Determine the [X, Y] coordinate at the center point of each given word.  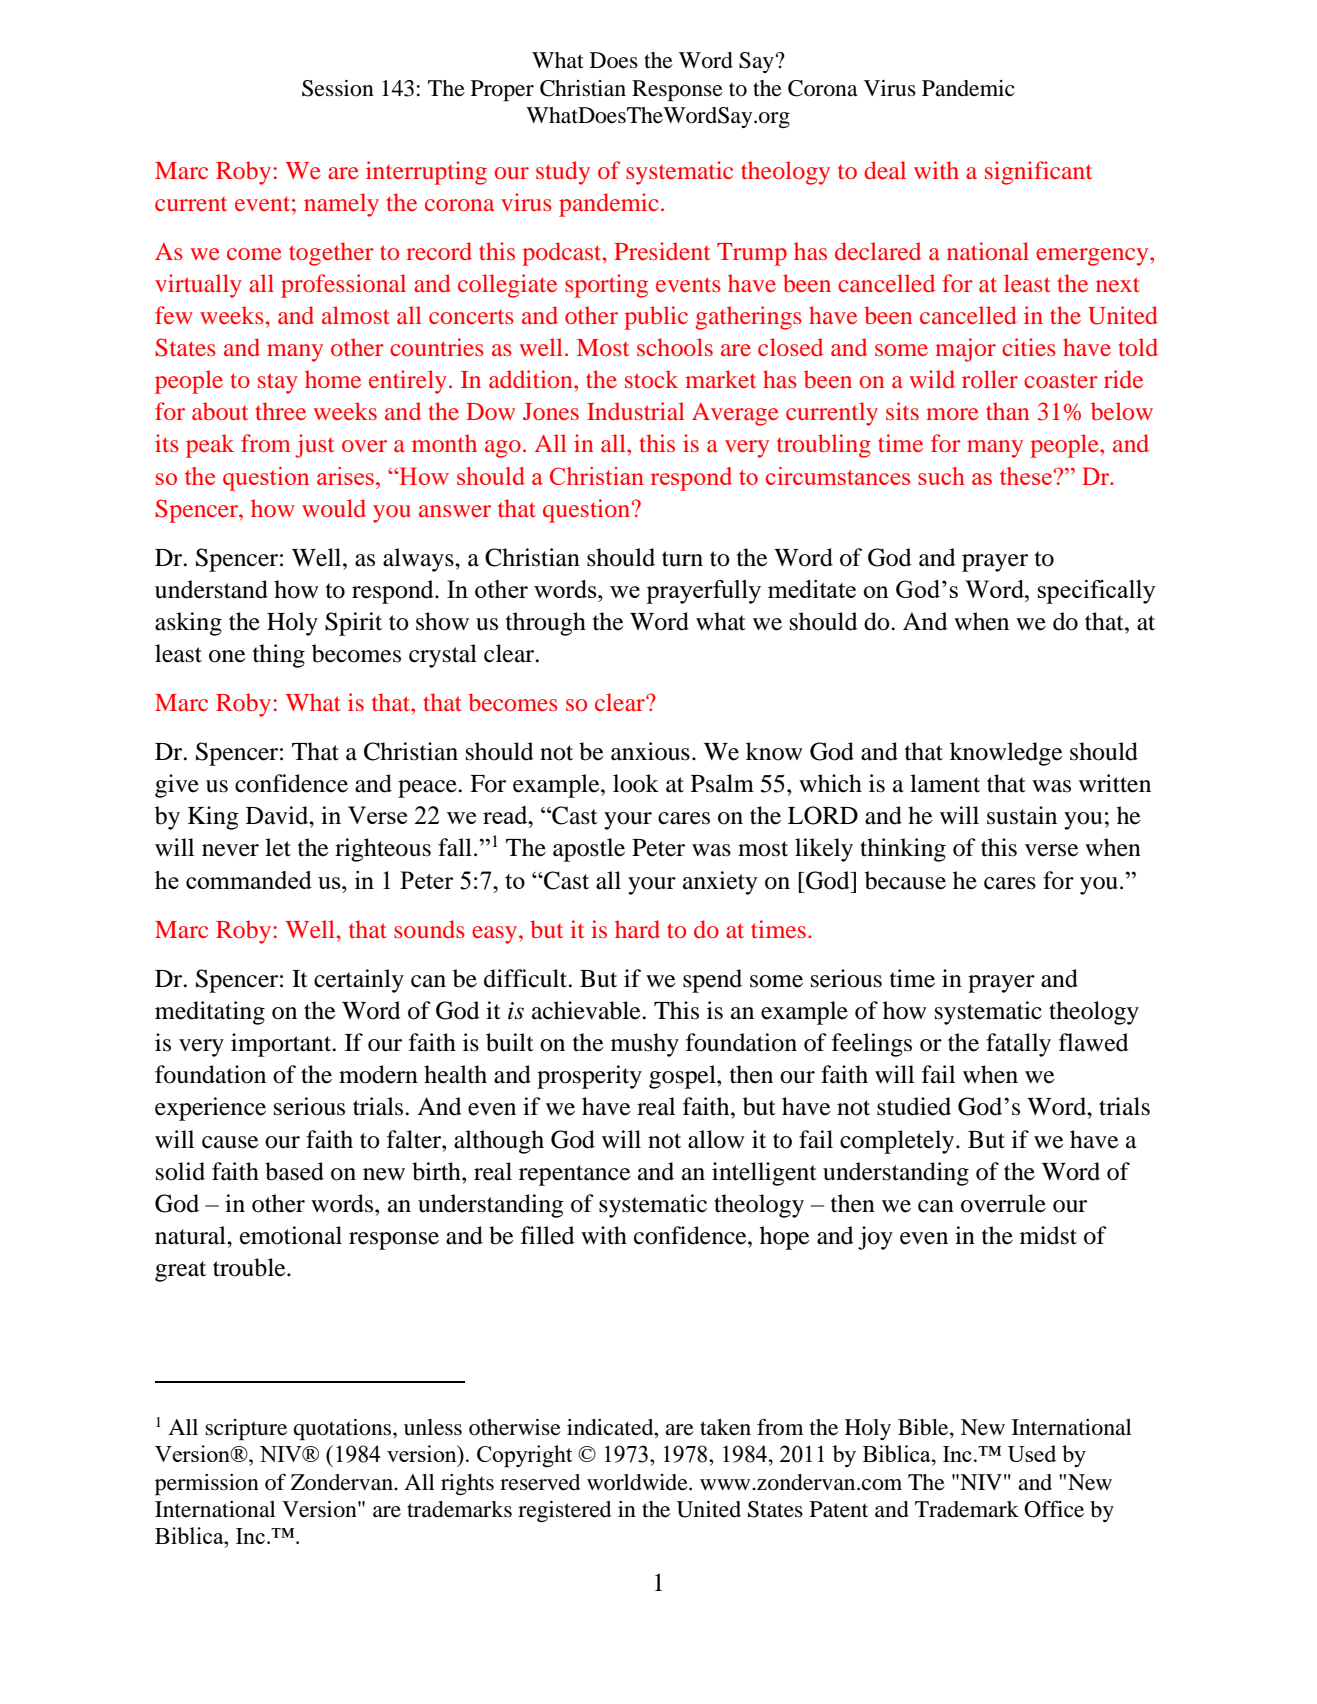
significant [1039, 173]
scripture [246, 1429]
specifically [1097, 592]
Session [338, 88]
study [563, 173]
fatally [1018, 1045]
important [282, 1045]
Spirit [353, 624]
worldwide [638, 1482]
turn [682, 559]
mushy [645, 1045]
